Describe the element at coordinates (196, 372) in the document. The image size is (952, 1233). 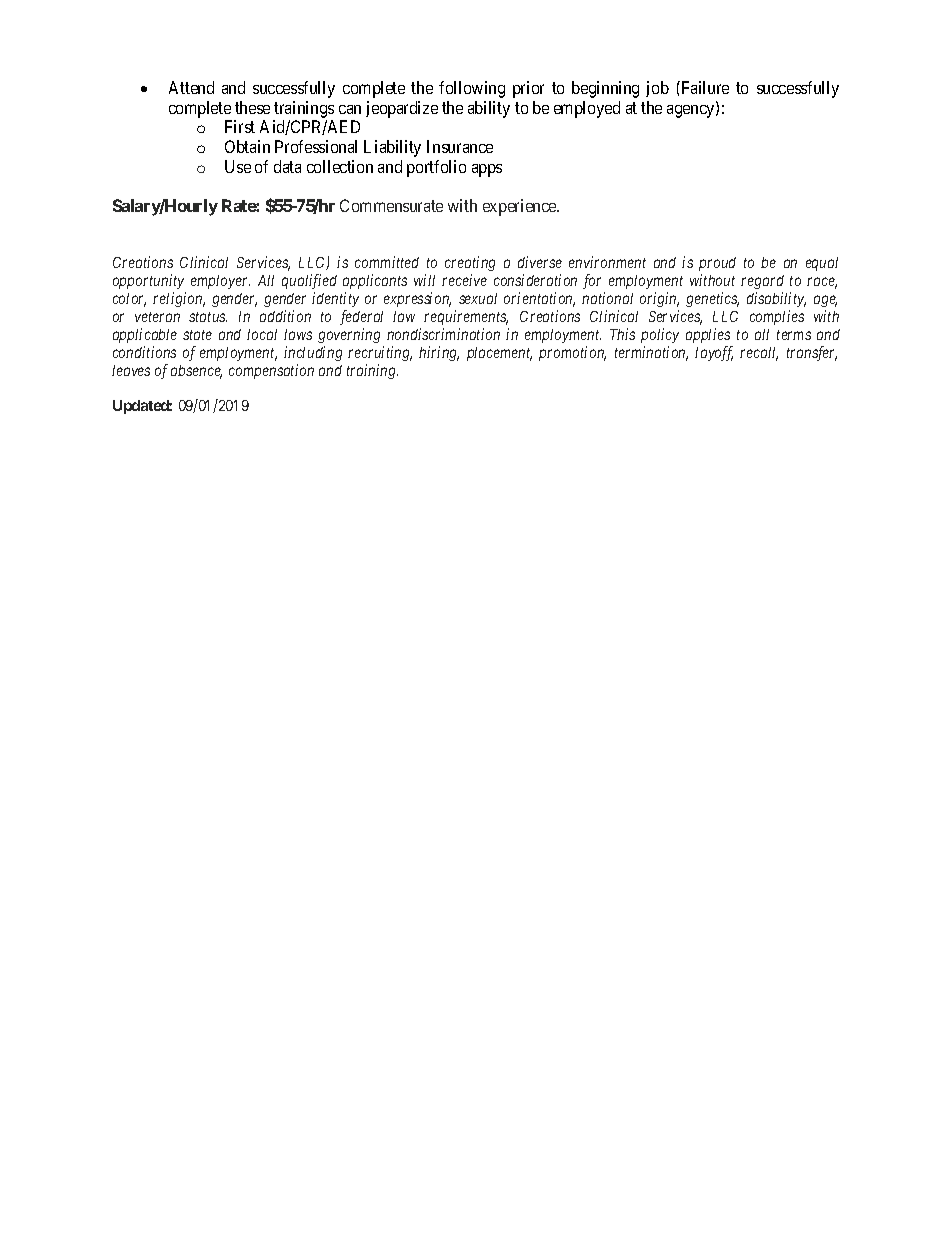
I see `absence` at that location.
